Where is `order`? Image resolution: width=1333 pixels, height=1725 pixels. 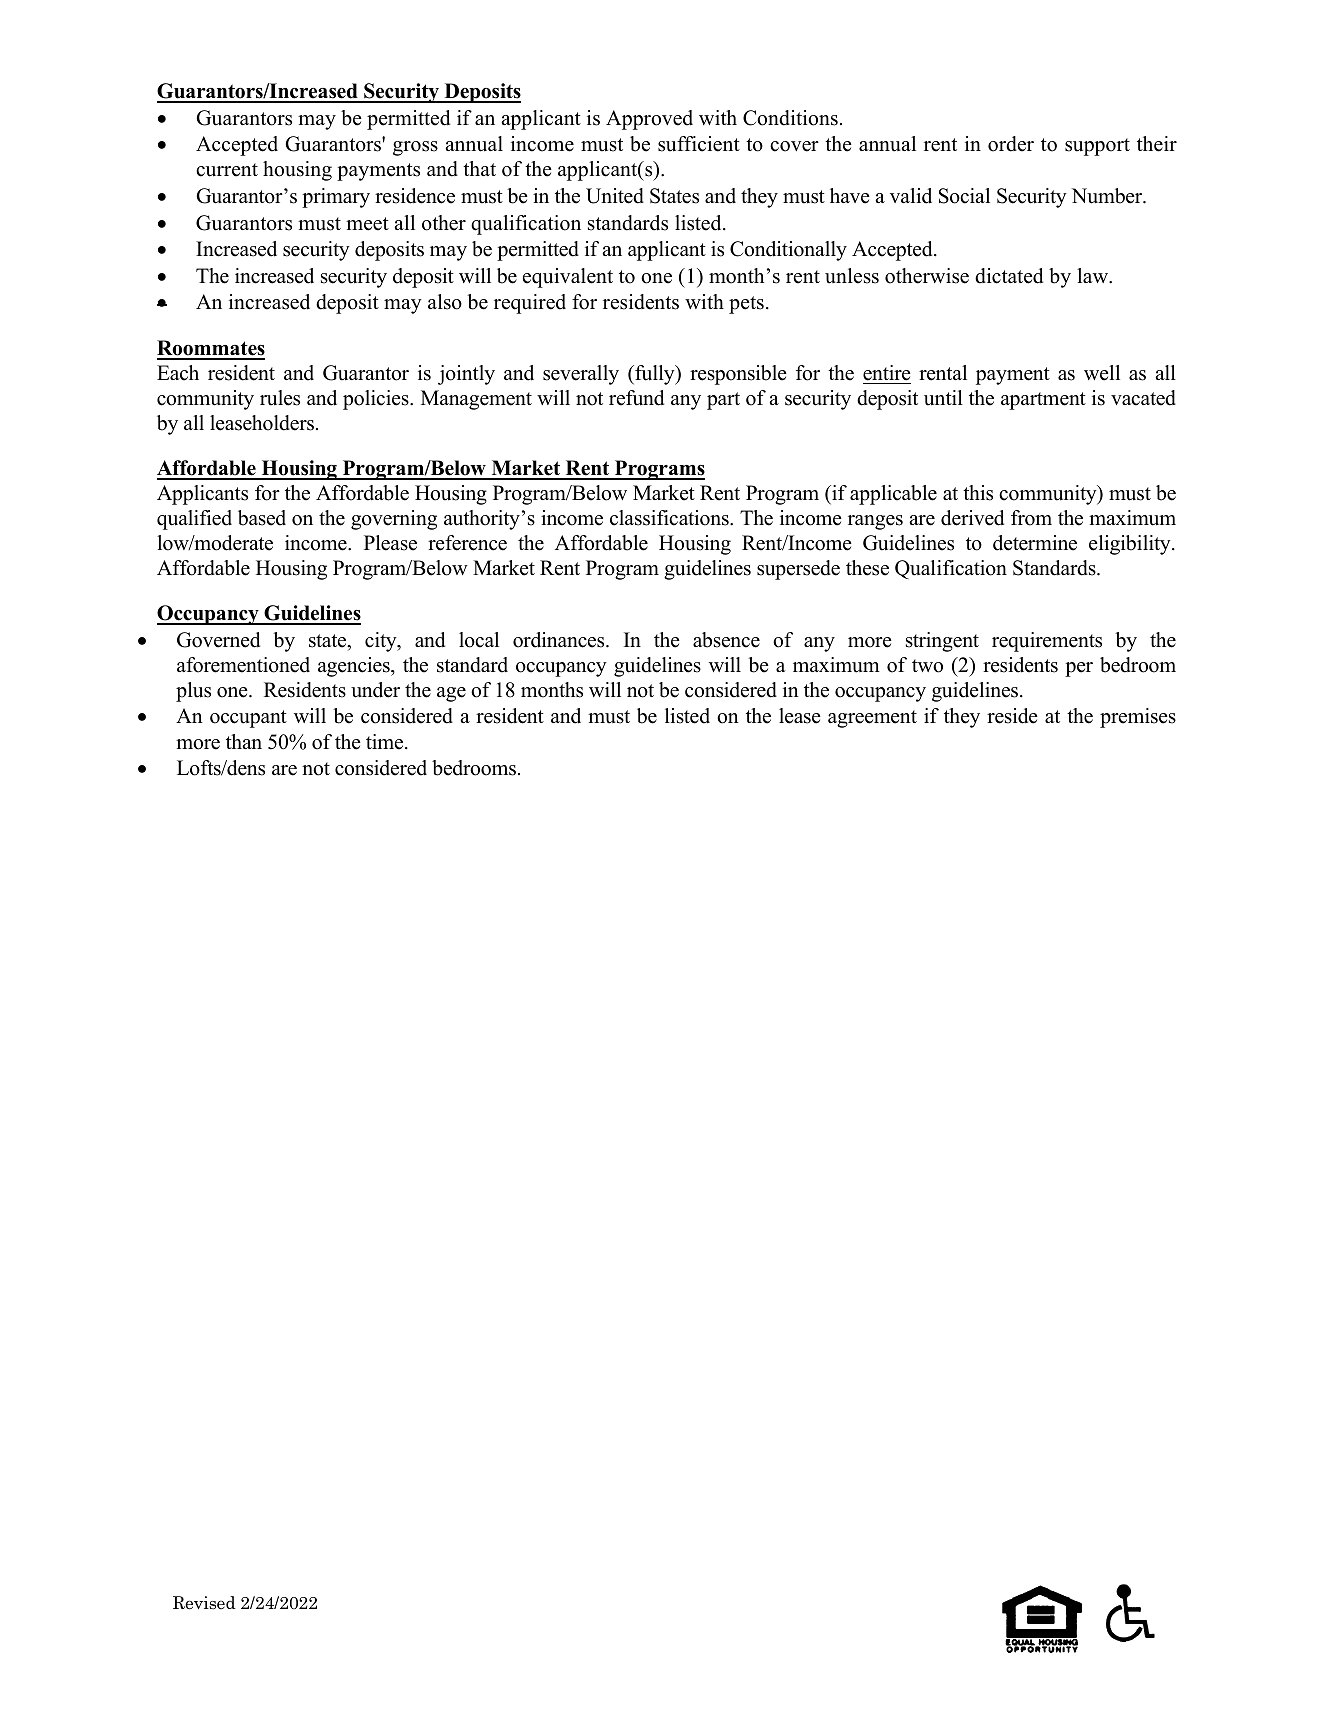 order is located at coordinates (1011, 144).
